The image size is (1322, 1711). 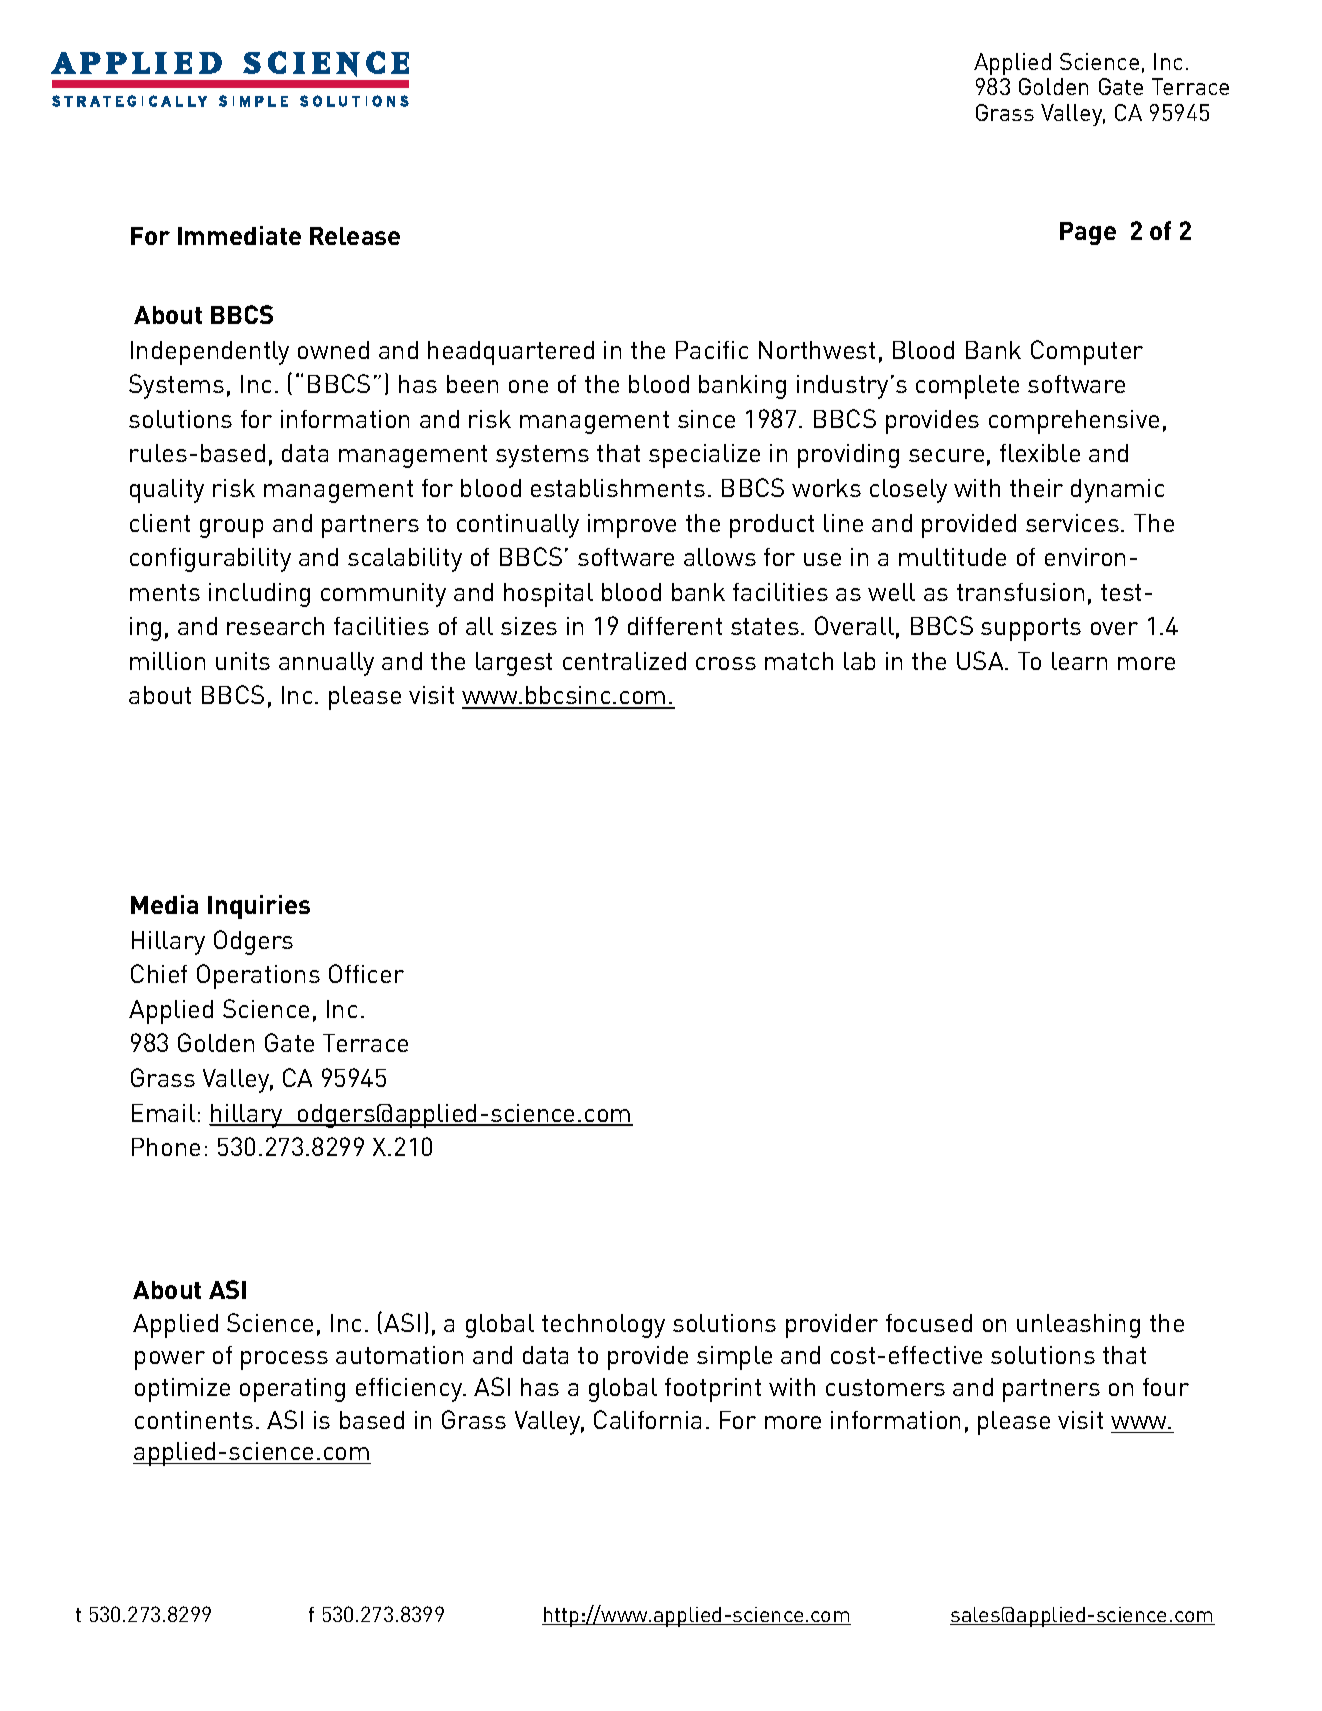 What do you see at coordinates (712, 350) in the document?
I see `Pacific` at bounding box center [712, 350].
